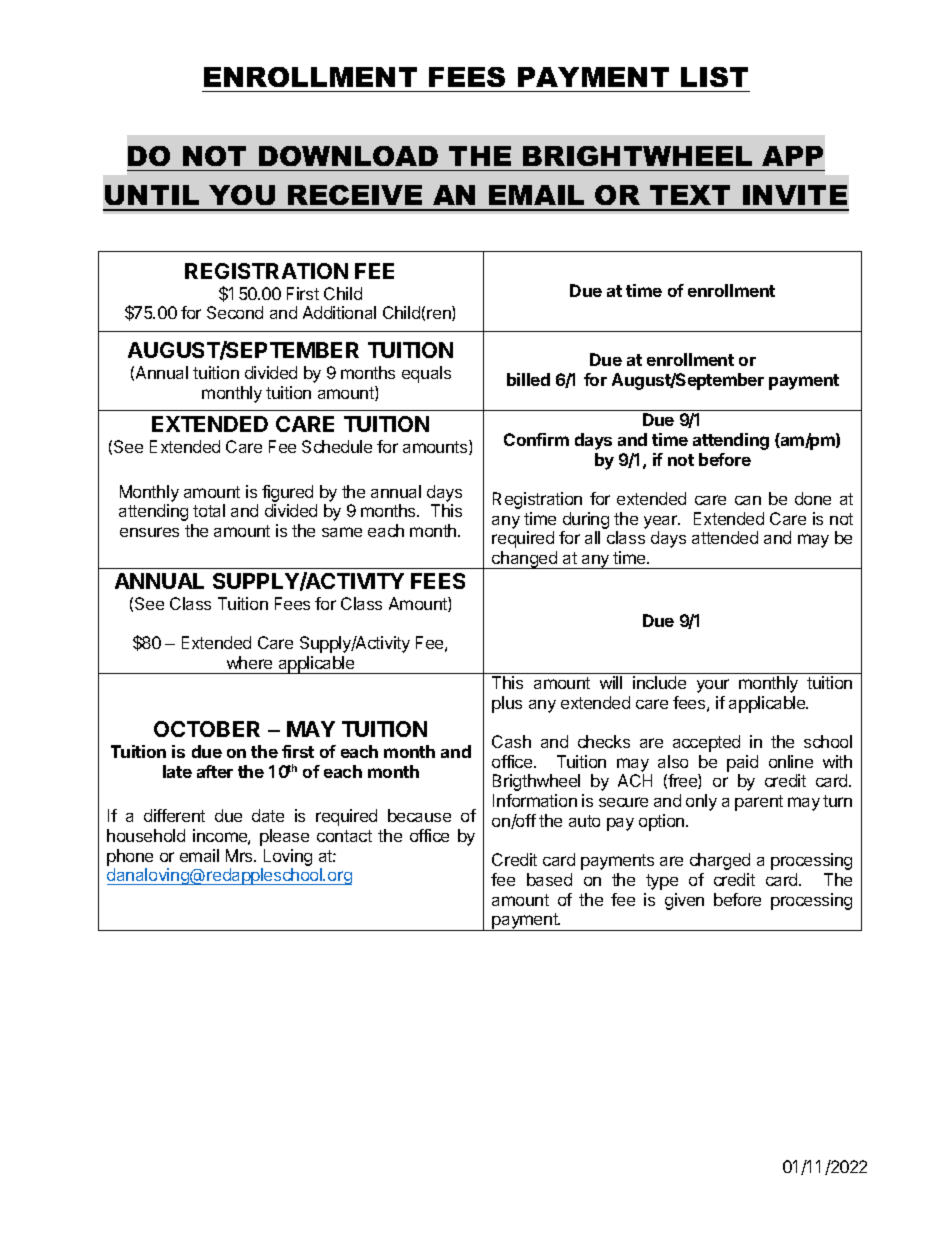  I want to click on Confirm, so click(536, 439).
